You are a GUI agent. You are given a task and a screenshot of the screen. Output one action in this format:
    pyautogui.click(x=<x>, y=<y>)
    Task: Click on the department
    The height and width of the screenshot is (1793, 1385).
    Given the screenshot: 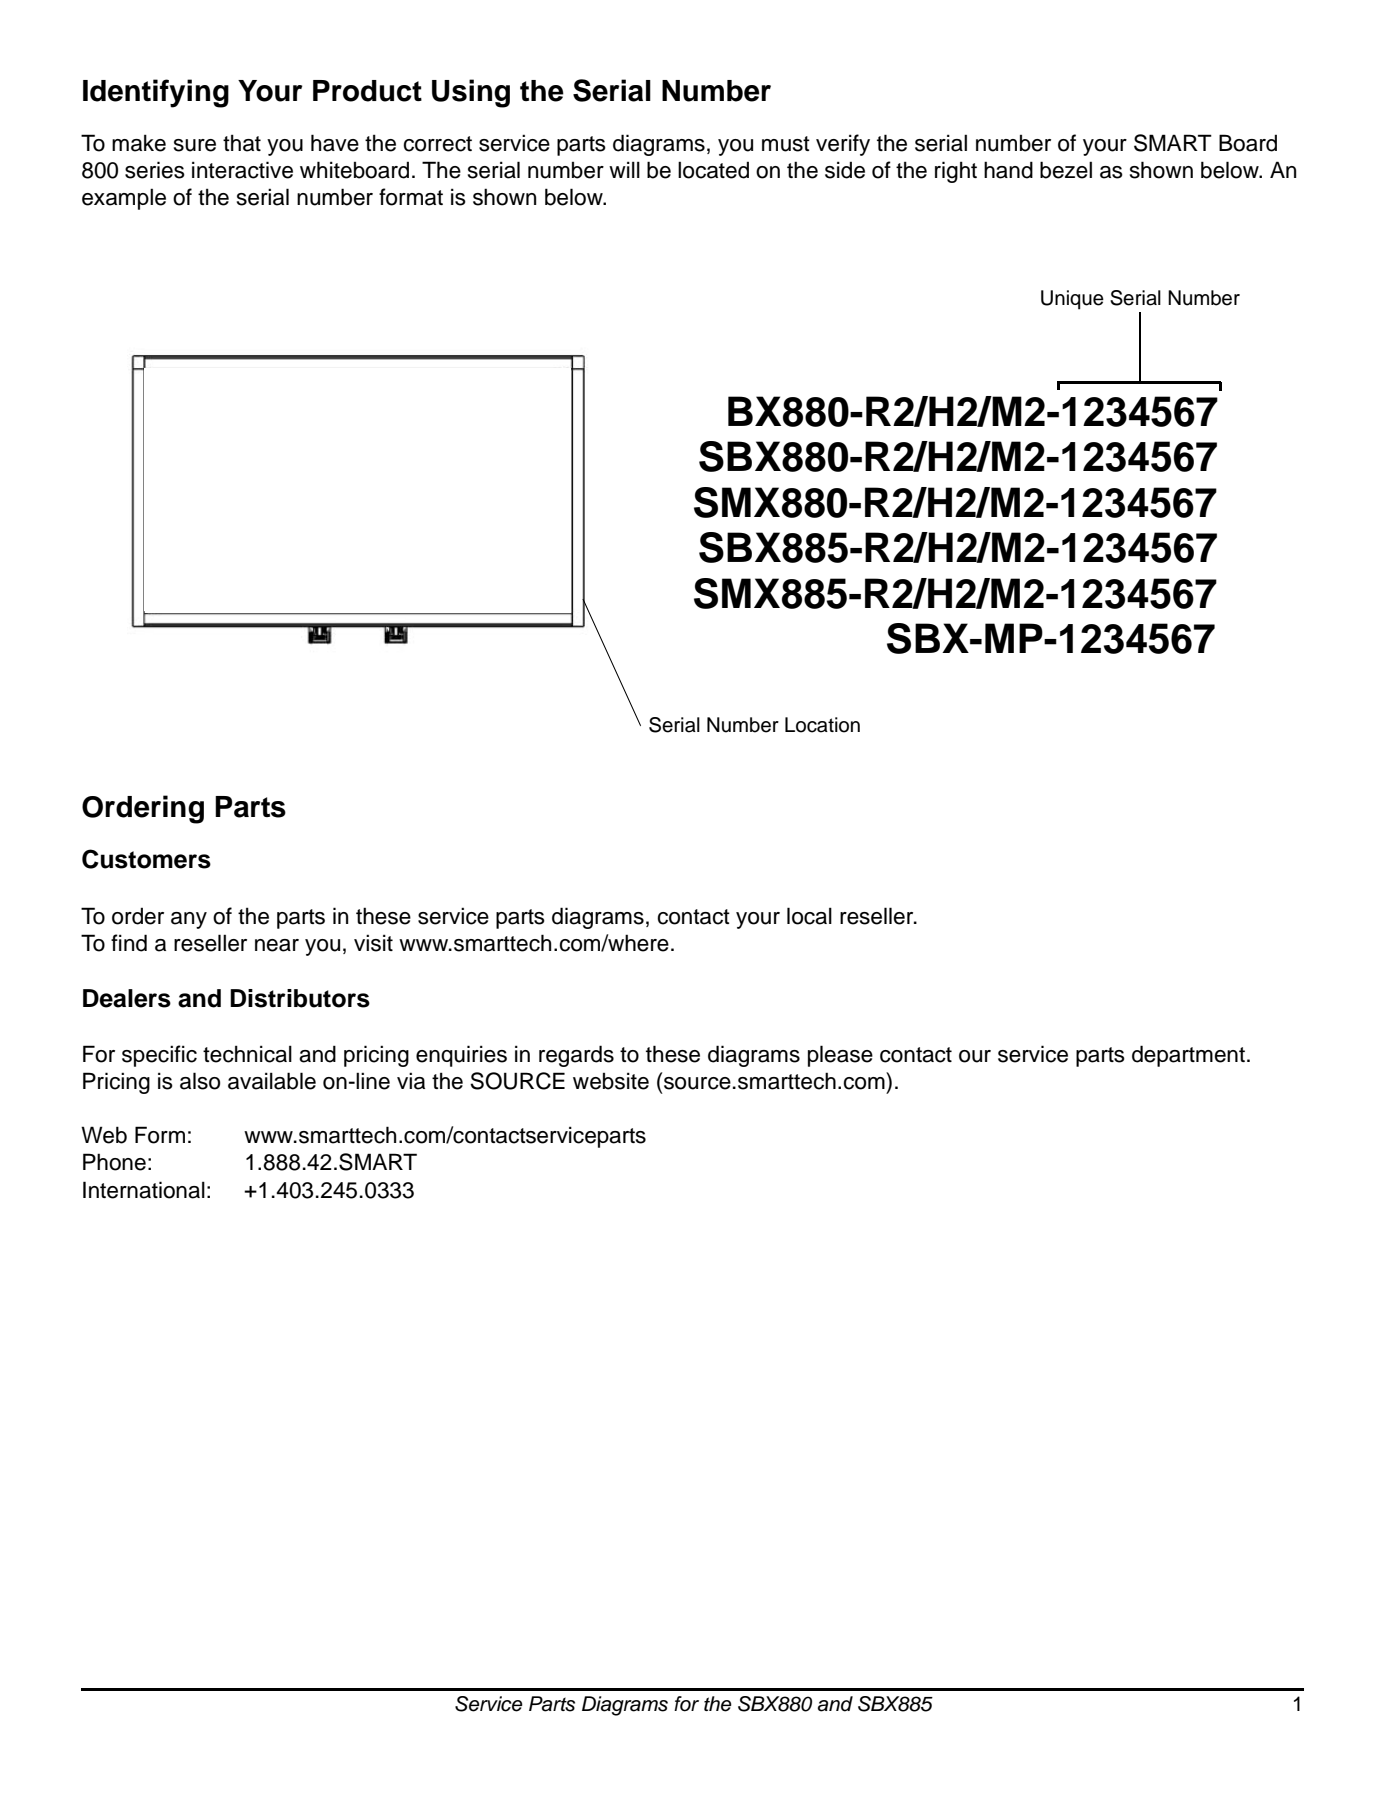 What is the action you would take?
    pyautogui.click(x=1190, y=1056)
